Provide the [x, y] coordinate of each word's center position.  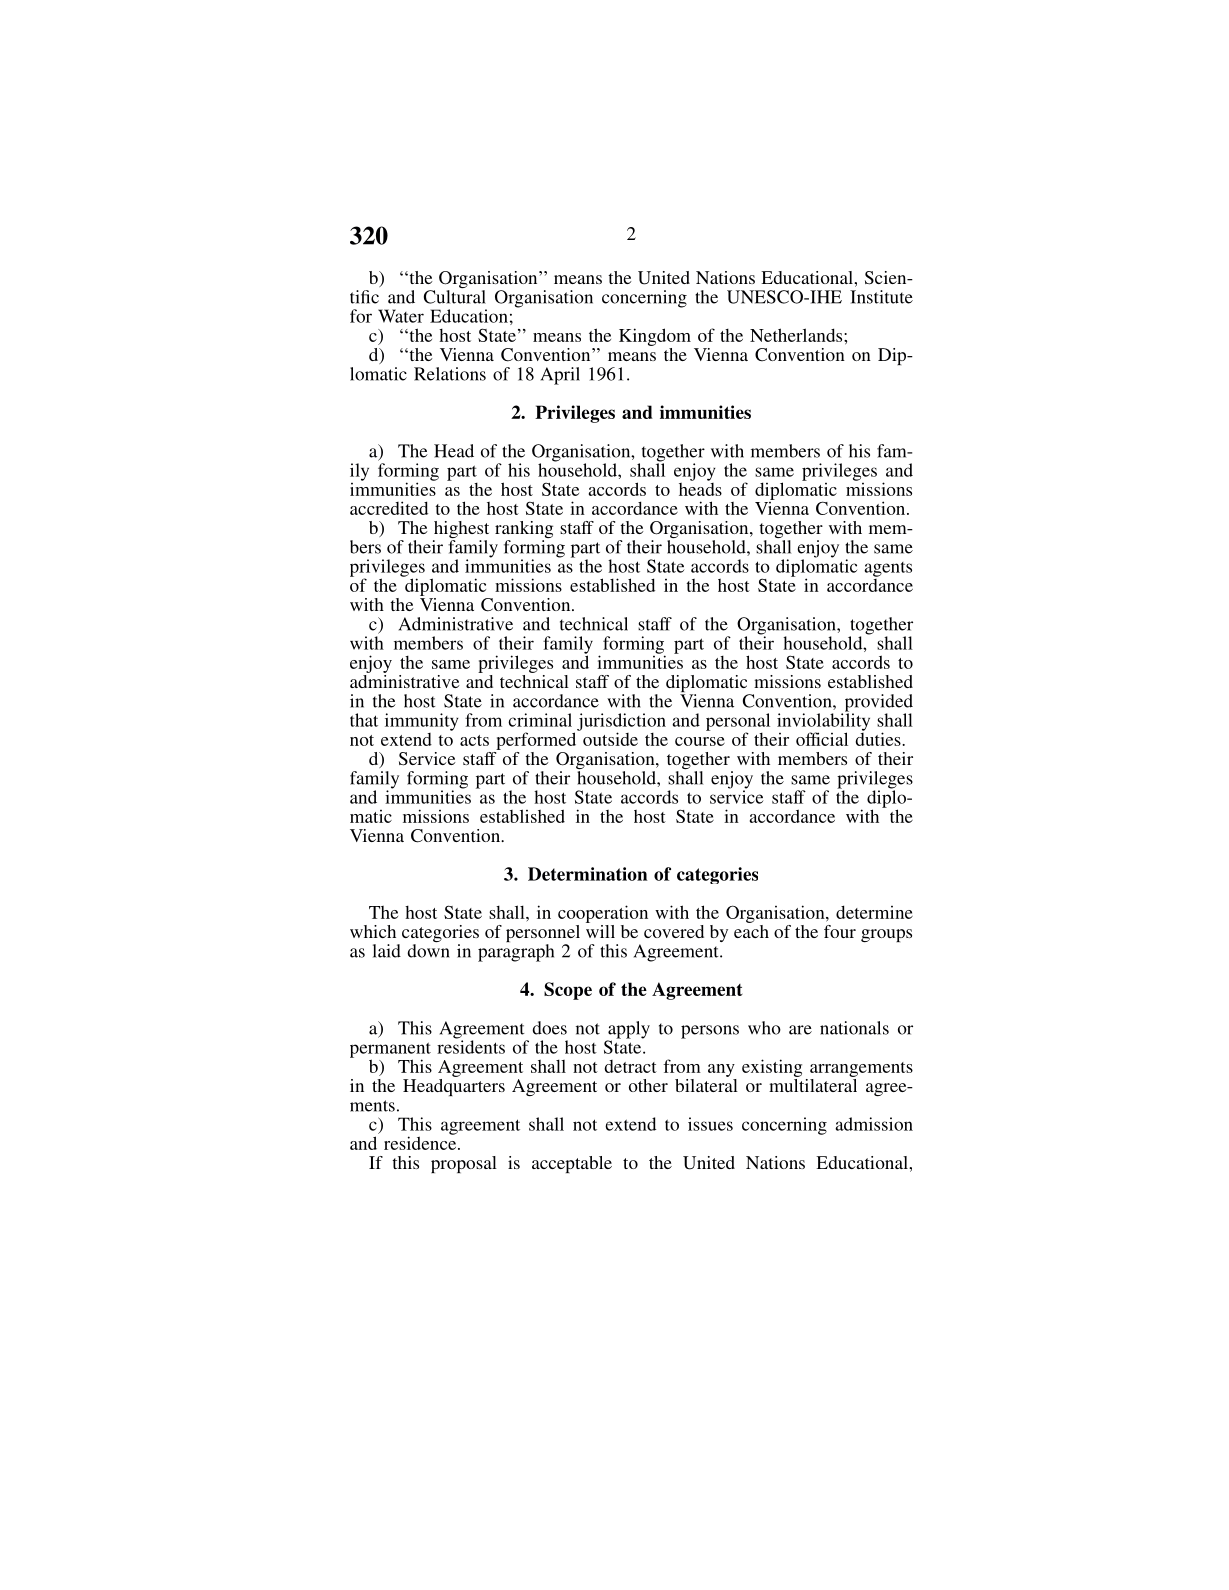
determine [874, 912]
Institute [881, 297]
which [373, 931]
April [560, 376]
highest [461, 531]
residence [421, 1142]
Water [401, 316]
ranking [524, 531]
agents [888, 569]
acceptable [572, 1164]
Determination [588, 874]
